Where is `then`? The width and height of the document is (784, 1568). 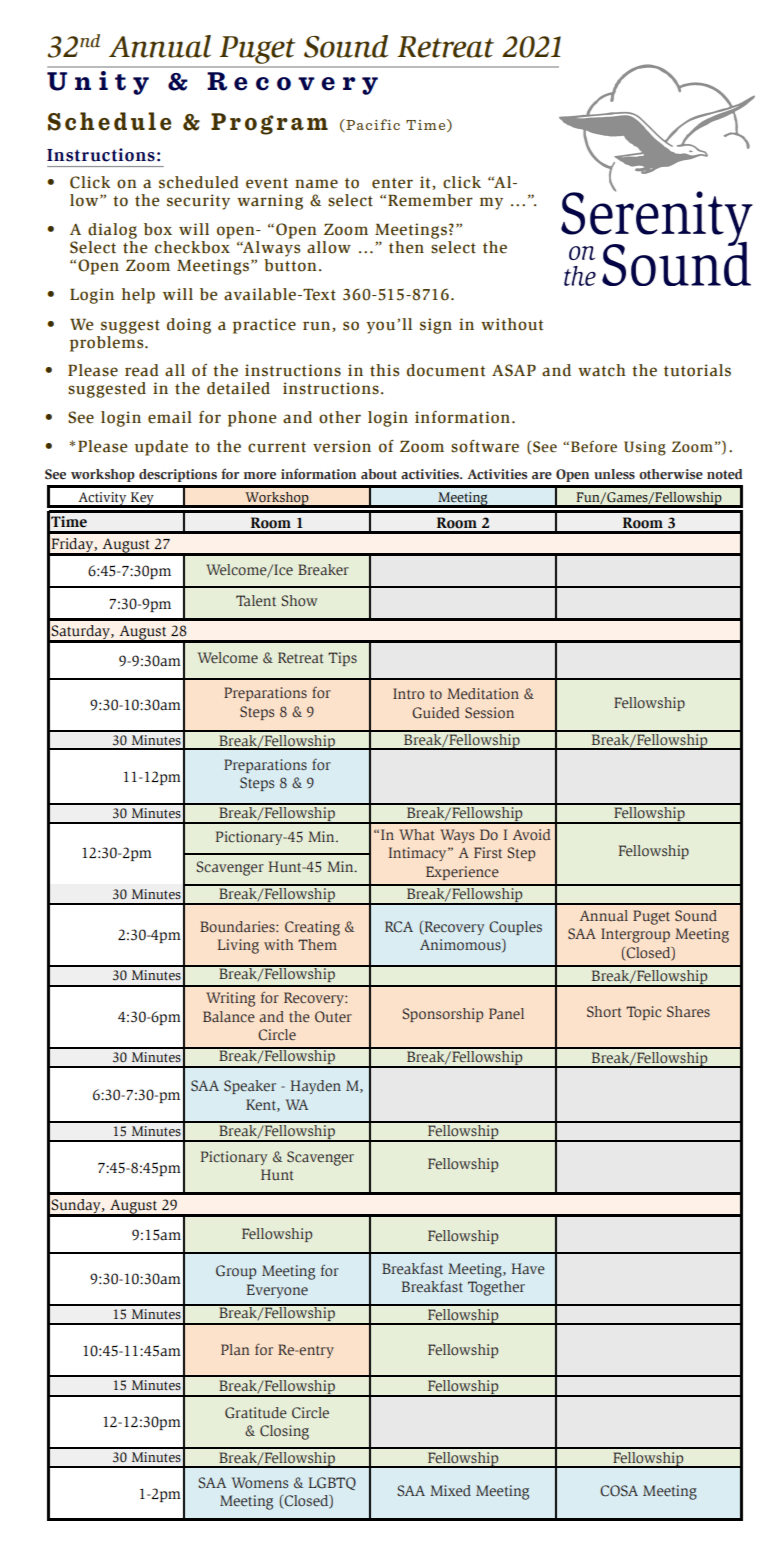
then is located at coordinates (406, 247).
